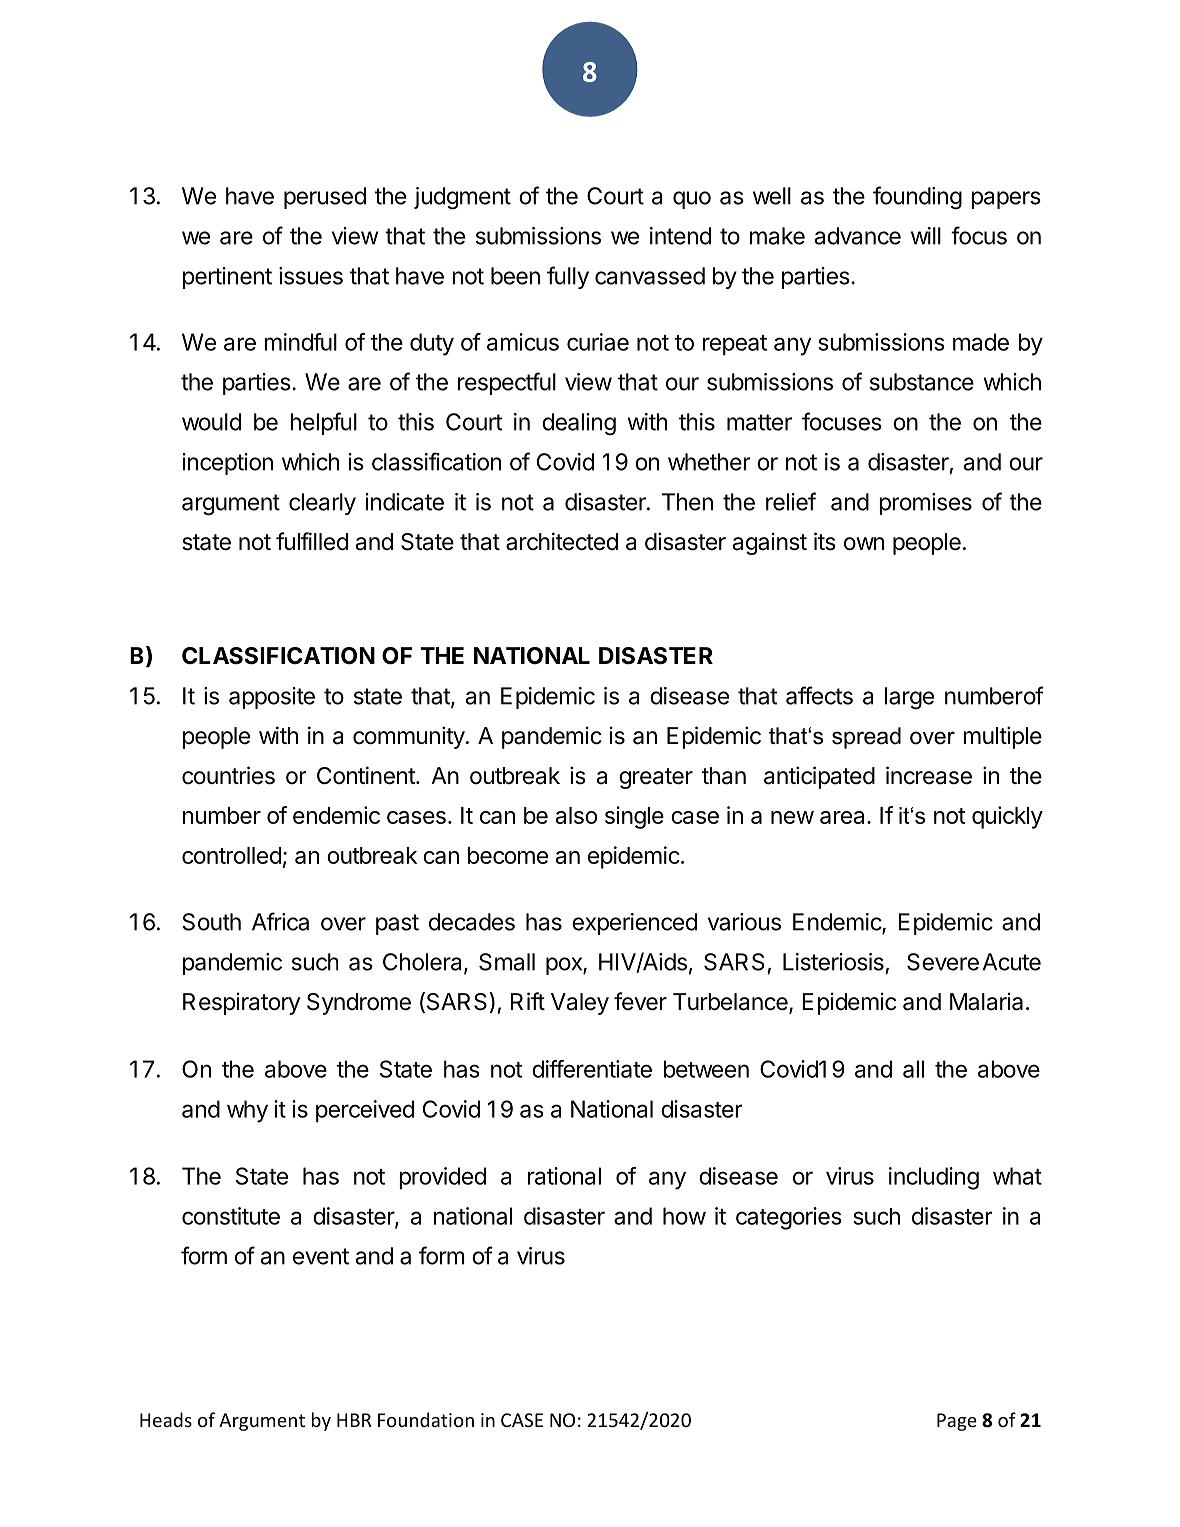 The width and height of the screenshot is (1180, 1527). What do you see at coordinates (576, 815) in the screenshot?
I see `also` at bounding box center [576, 815].
